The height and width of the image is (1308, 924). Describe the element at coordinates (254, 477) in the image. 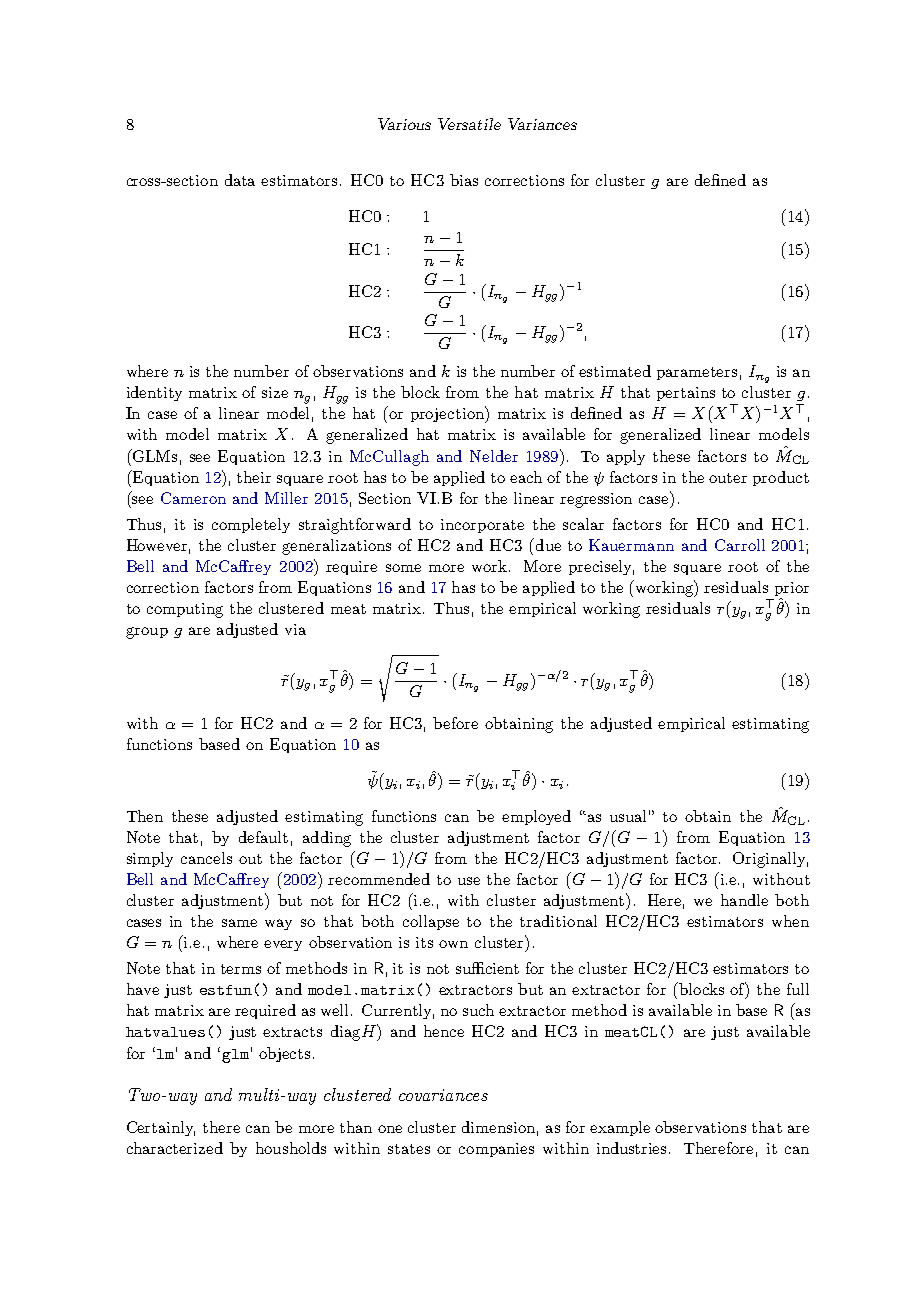

I see `their` at that location.
